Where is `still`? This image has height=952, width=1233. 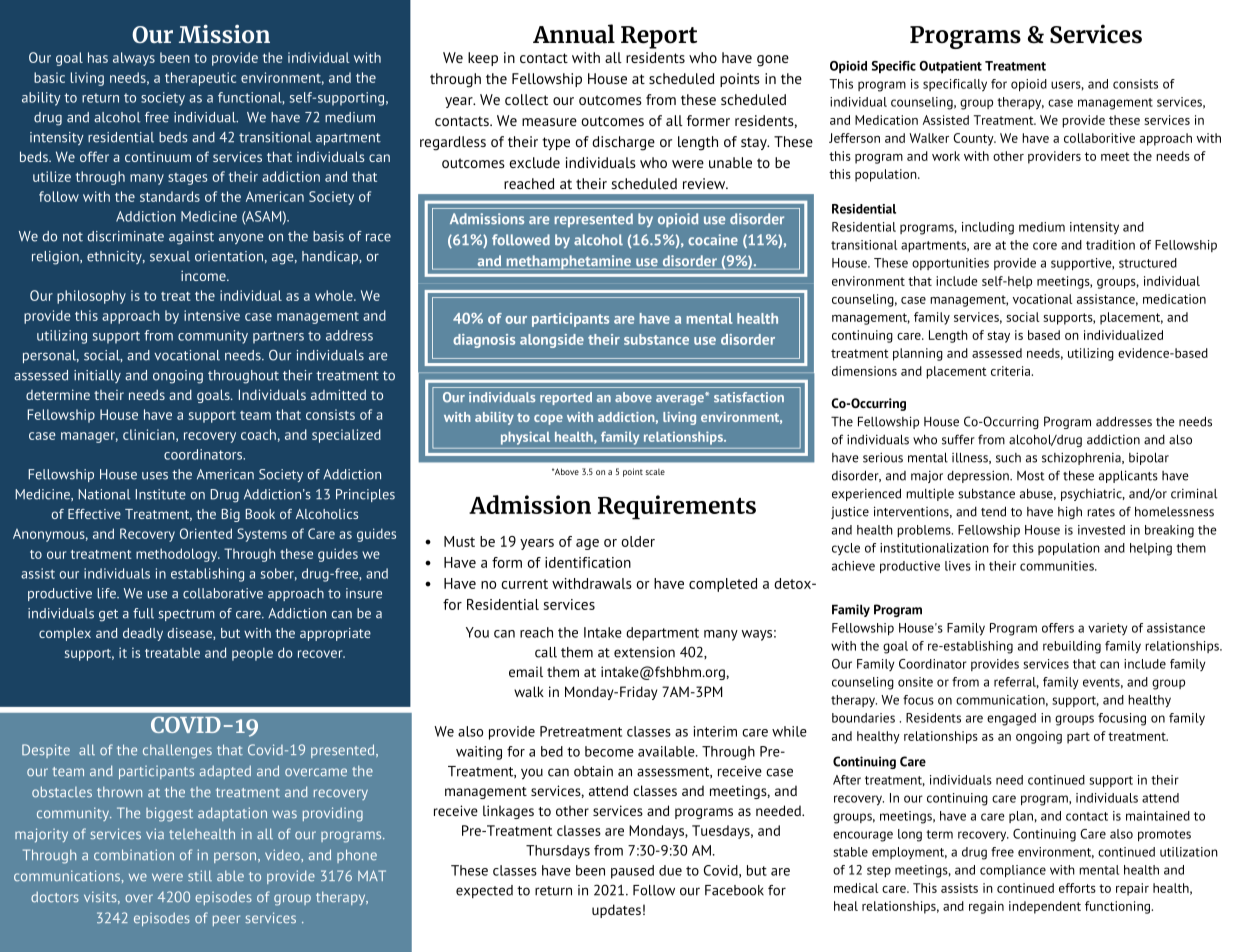 still is located at coordinates (200, 876).
